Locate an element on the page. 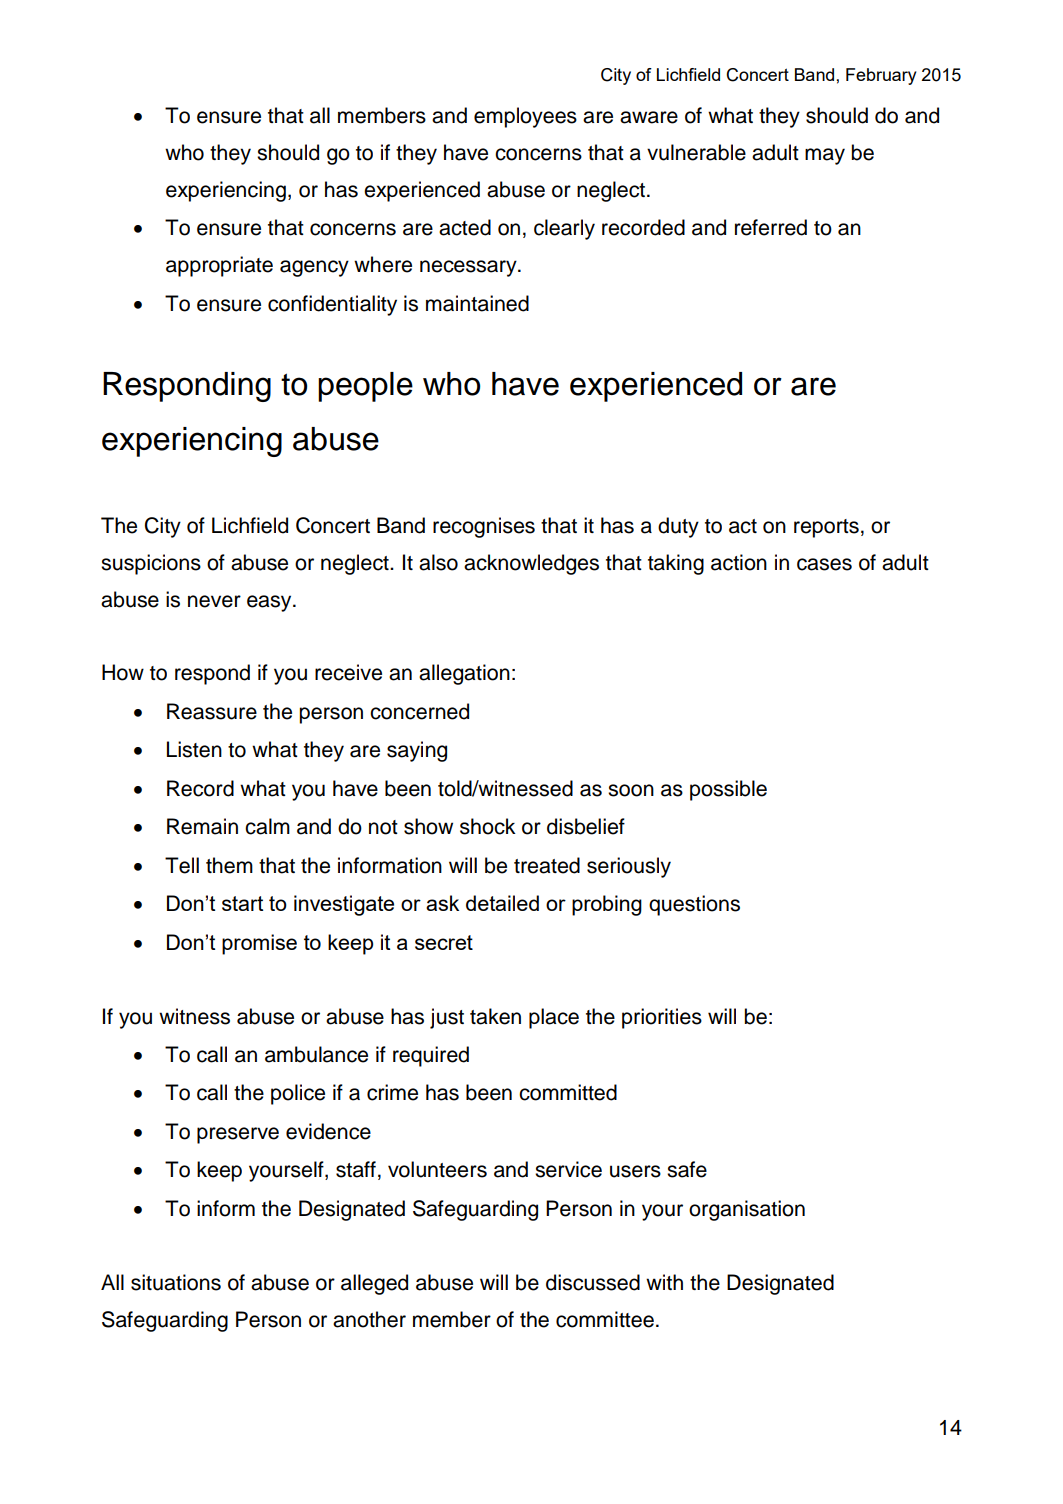 This document has width=1063, height=1504. promise is located at coordinates (259, 944).
